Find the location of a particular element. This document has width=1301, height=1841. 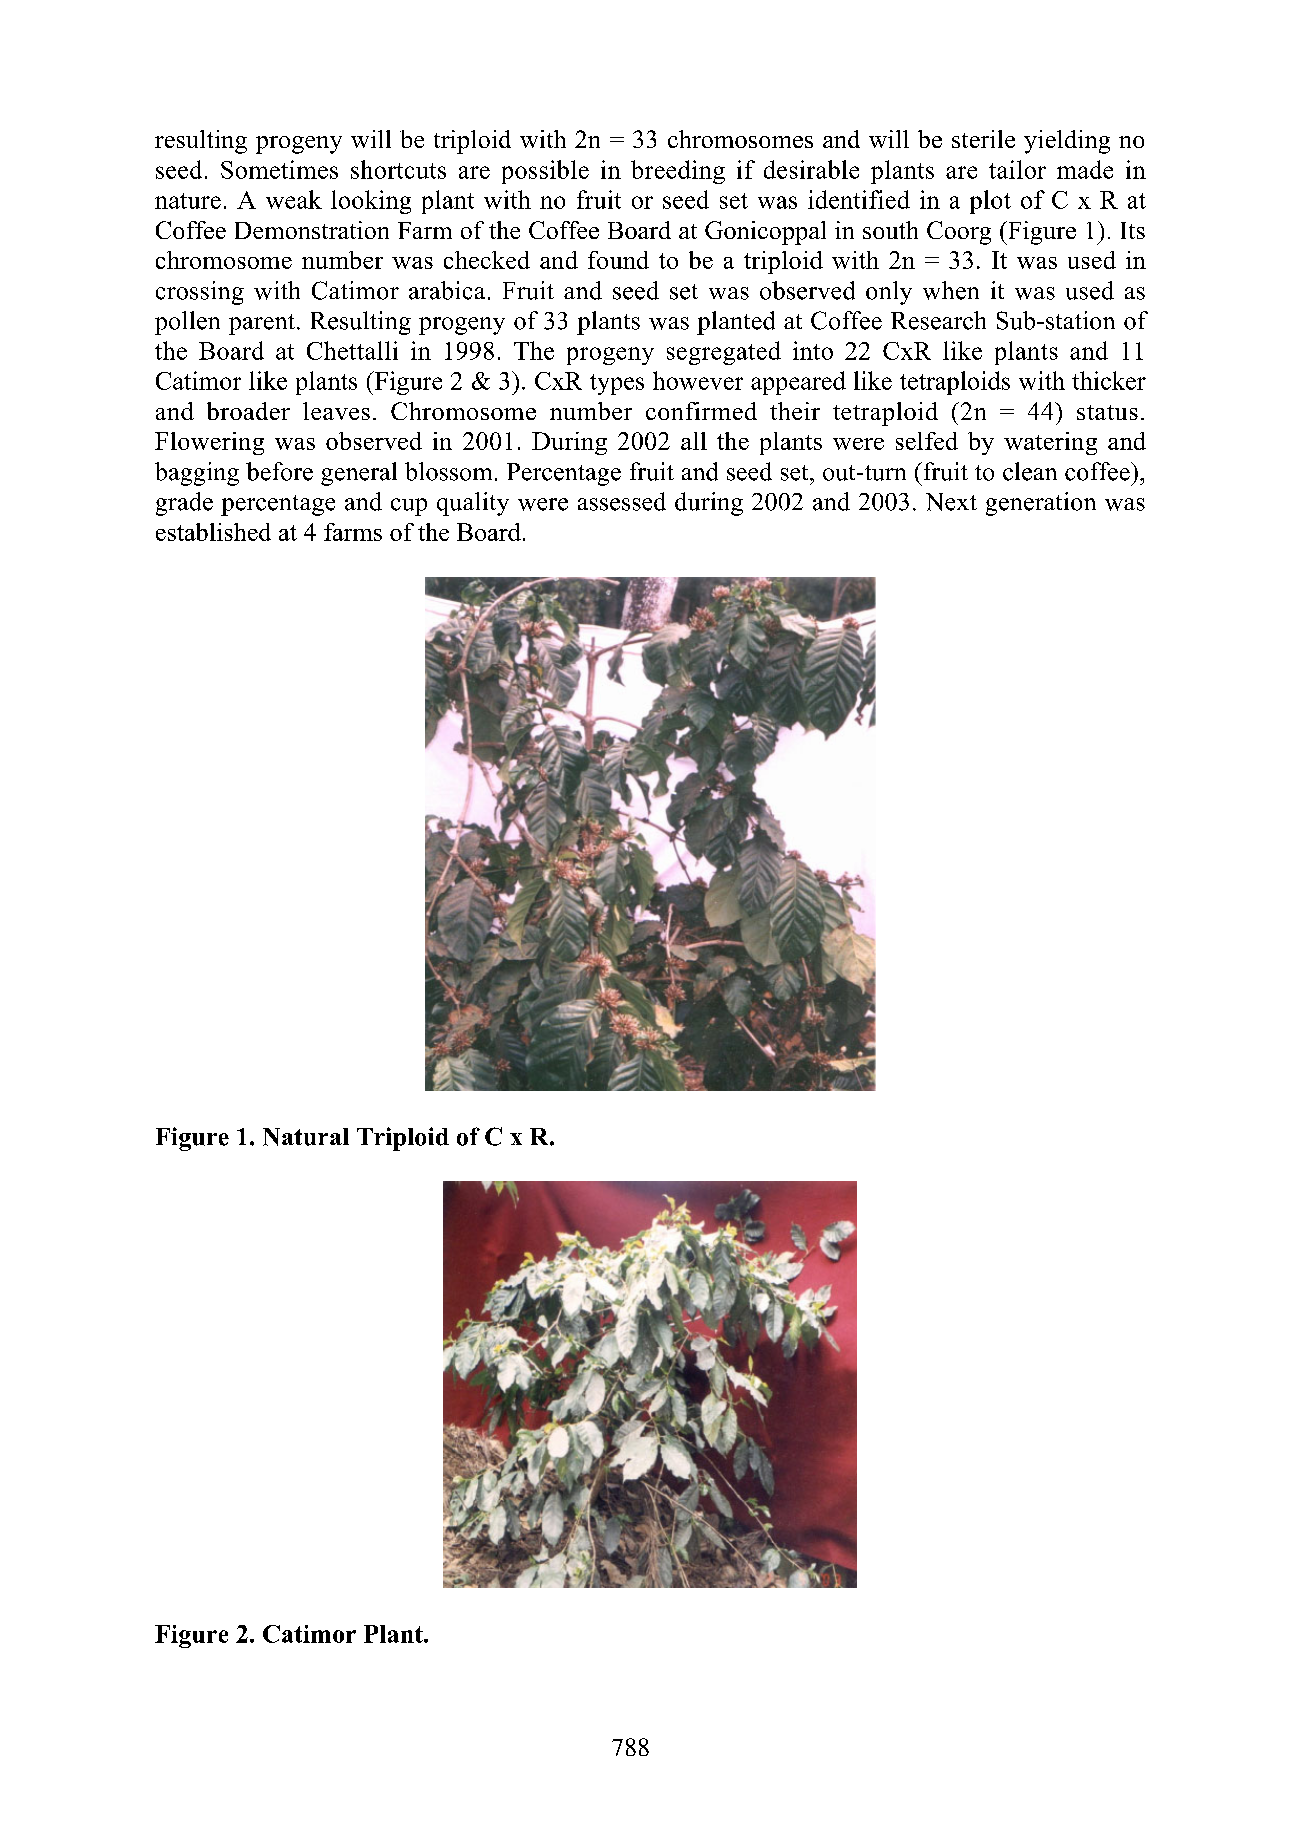

quality is located at coordinates (473, 504).
